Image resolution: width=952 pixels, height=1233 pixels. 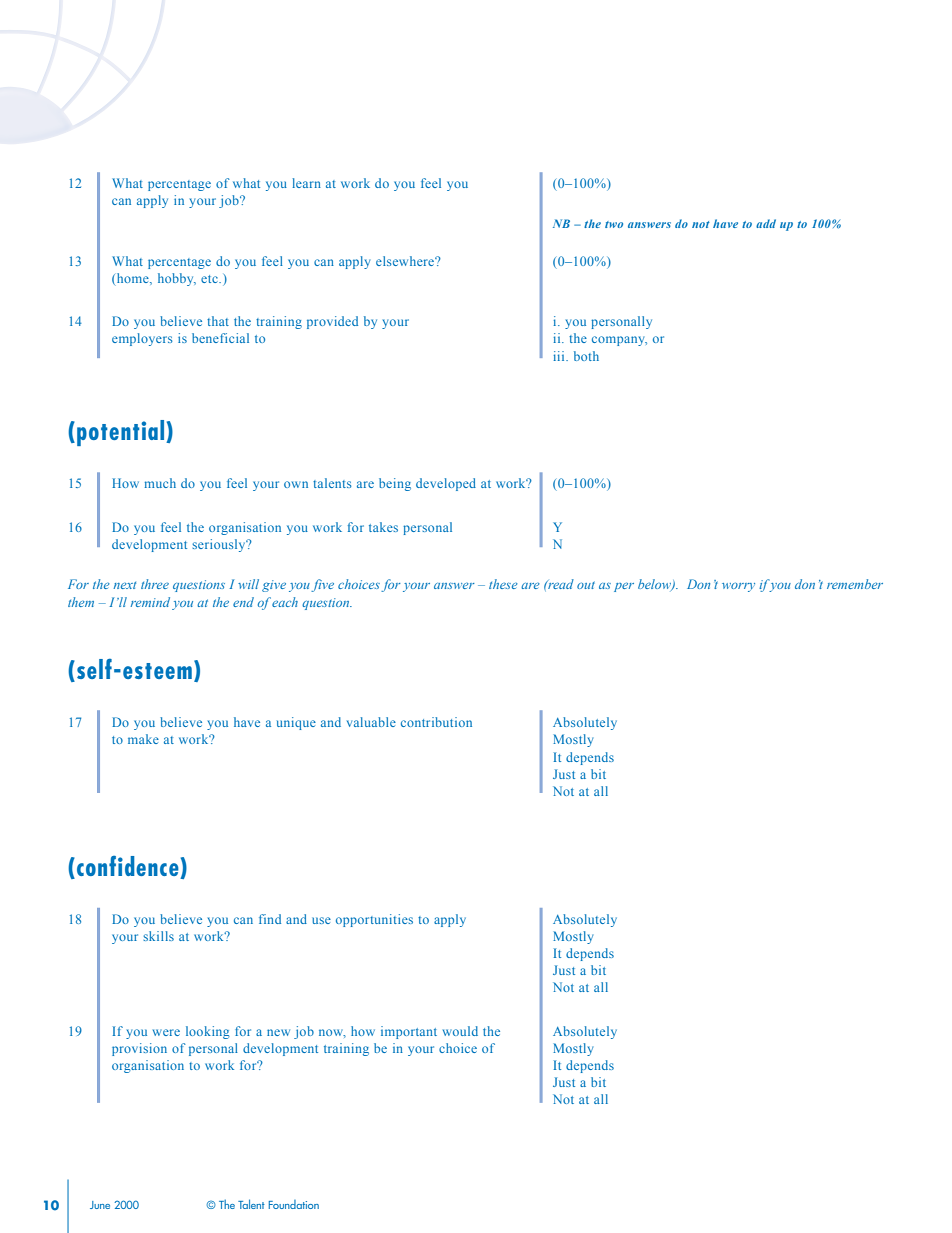 I want to click on contribution, so click(x=436, y=722).
